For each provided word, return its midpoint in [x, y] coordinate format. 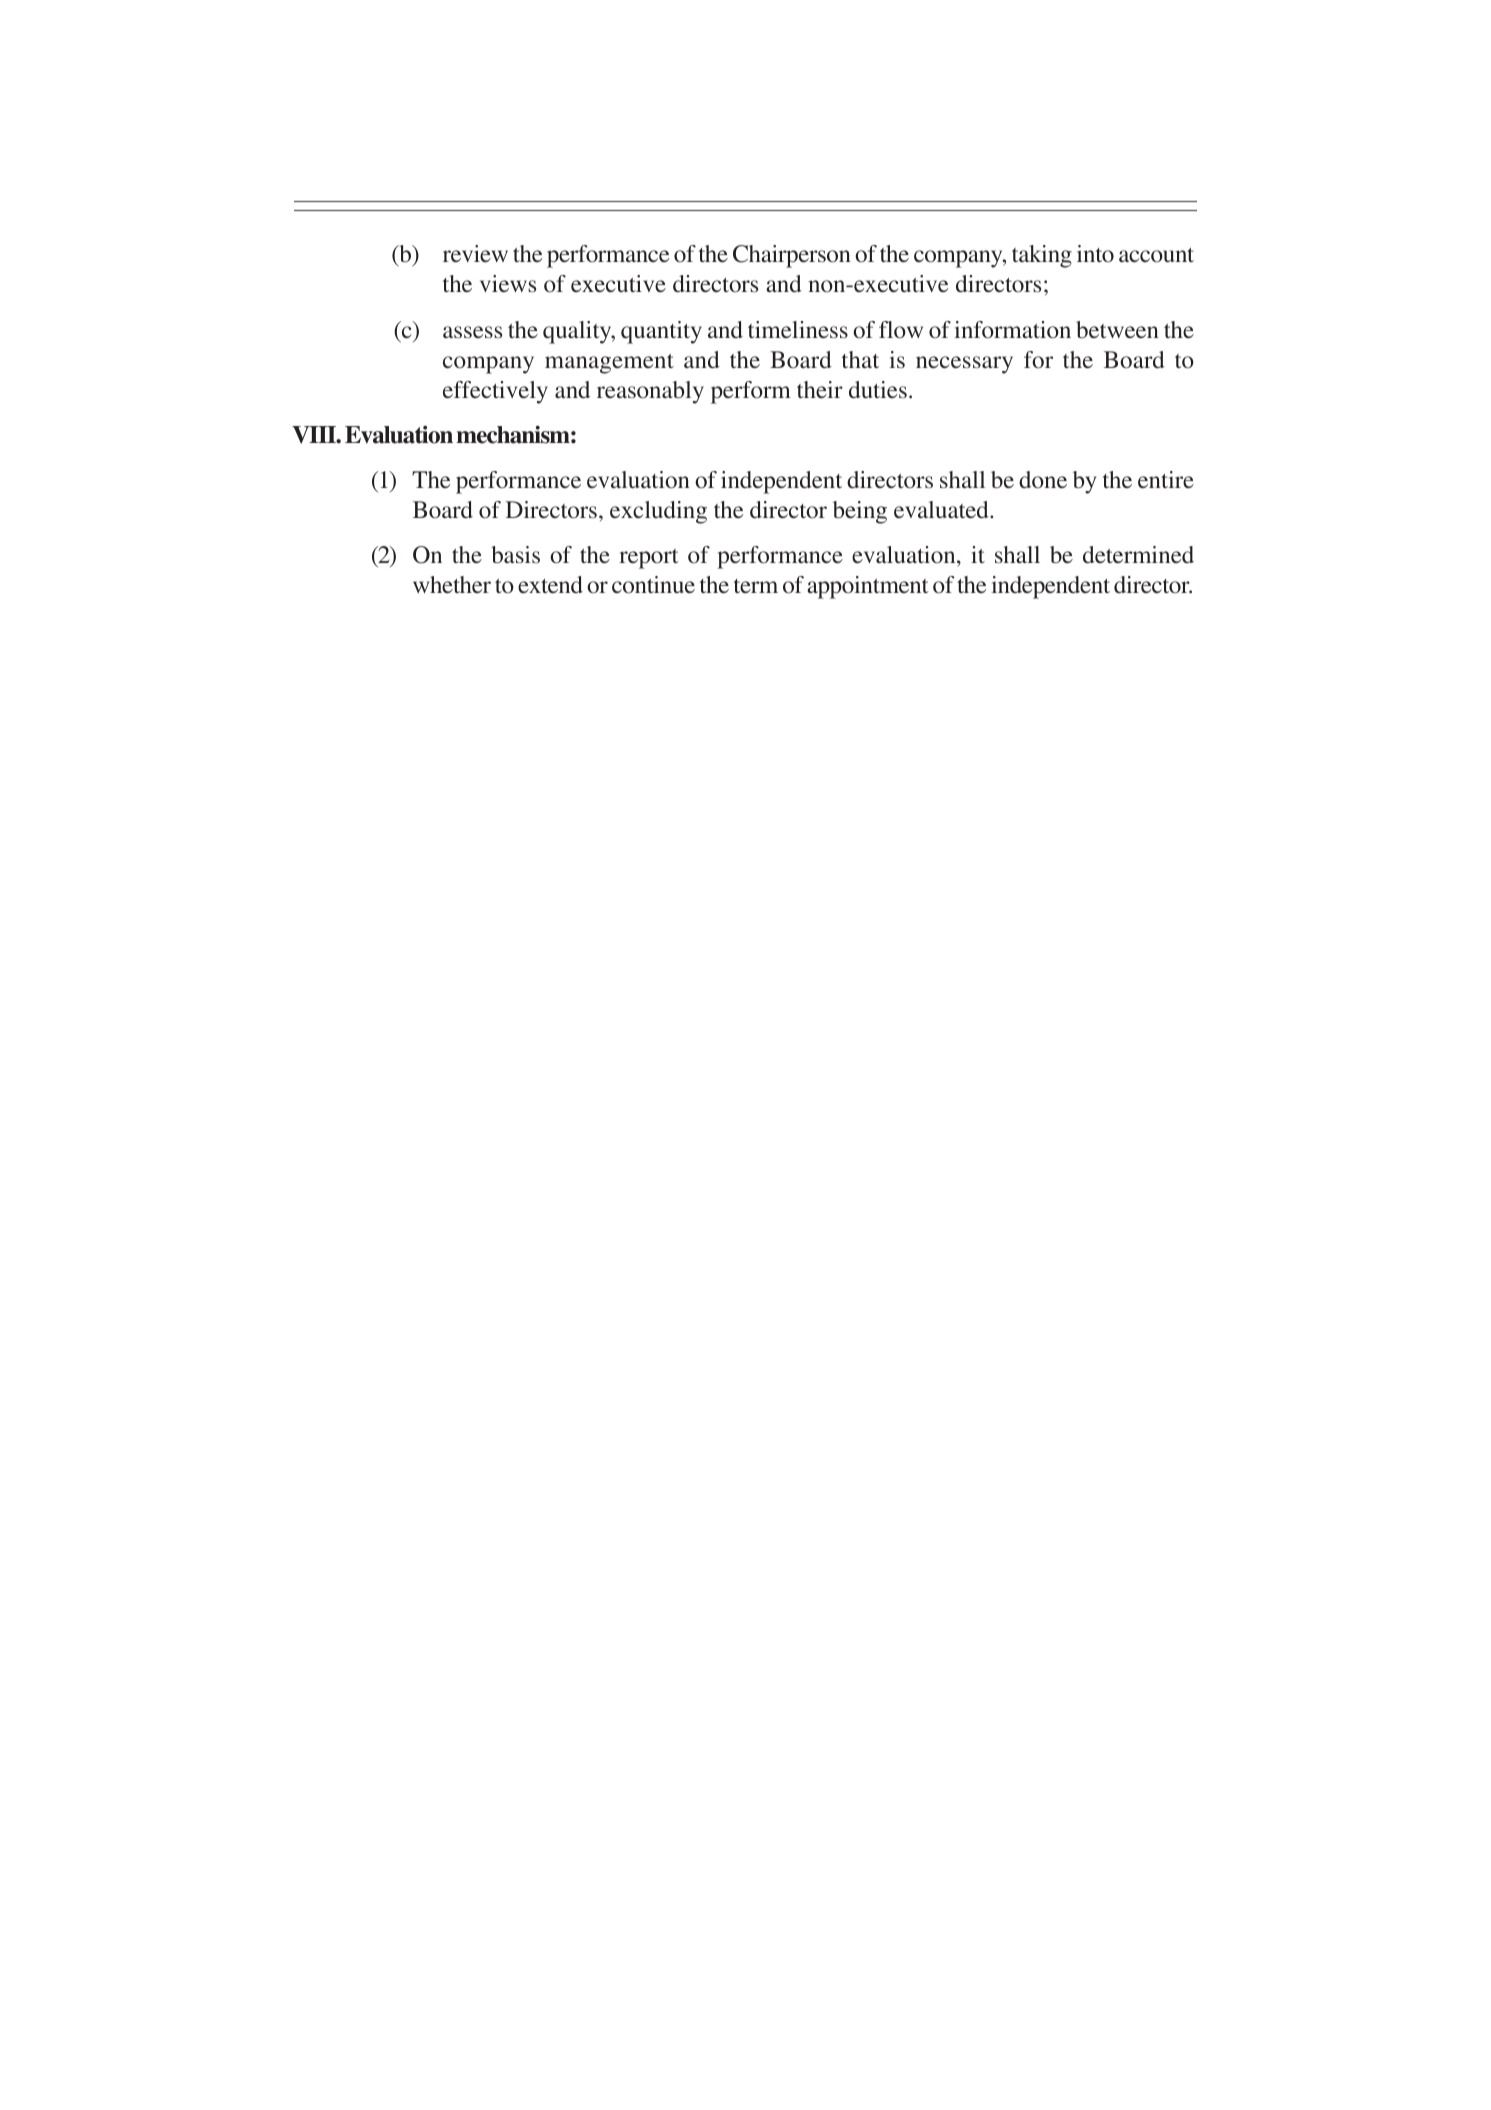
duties [878, 390]
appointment [868, 587]
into [1095, 253]
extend [550, 585]
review [475, 254]
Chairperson [792, 256]
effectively [495, 392]
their [820, 389]
